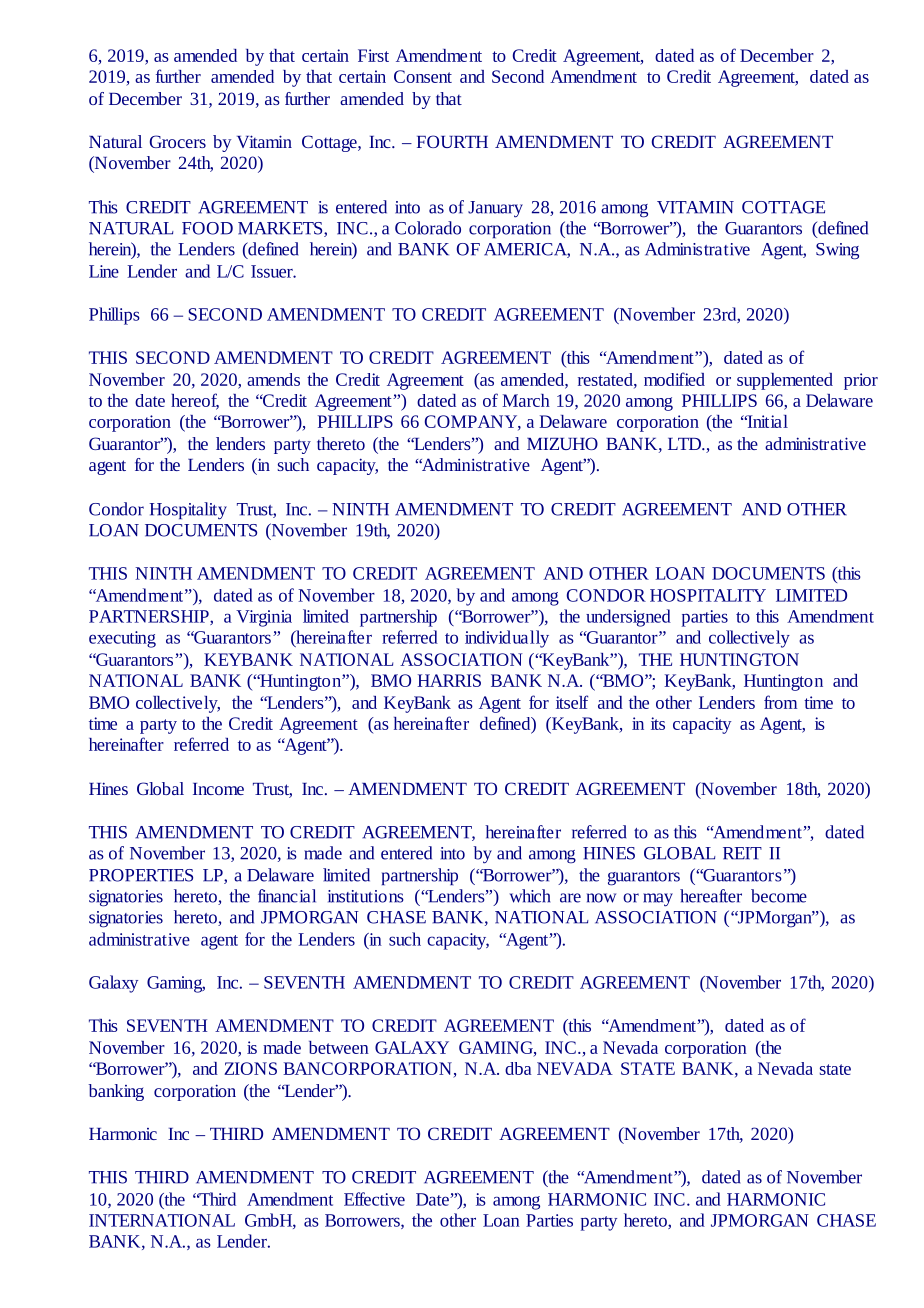 The image size is (924, 1308). I want to click on individually, so click(507, 639).
